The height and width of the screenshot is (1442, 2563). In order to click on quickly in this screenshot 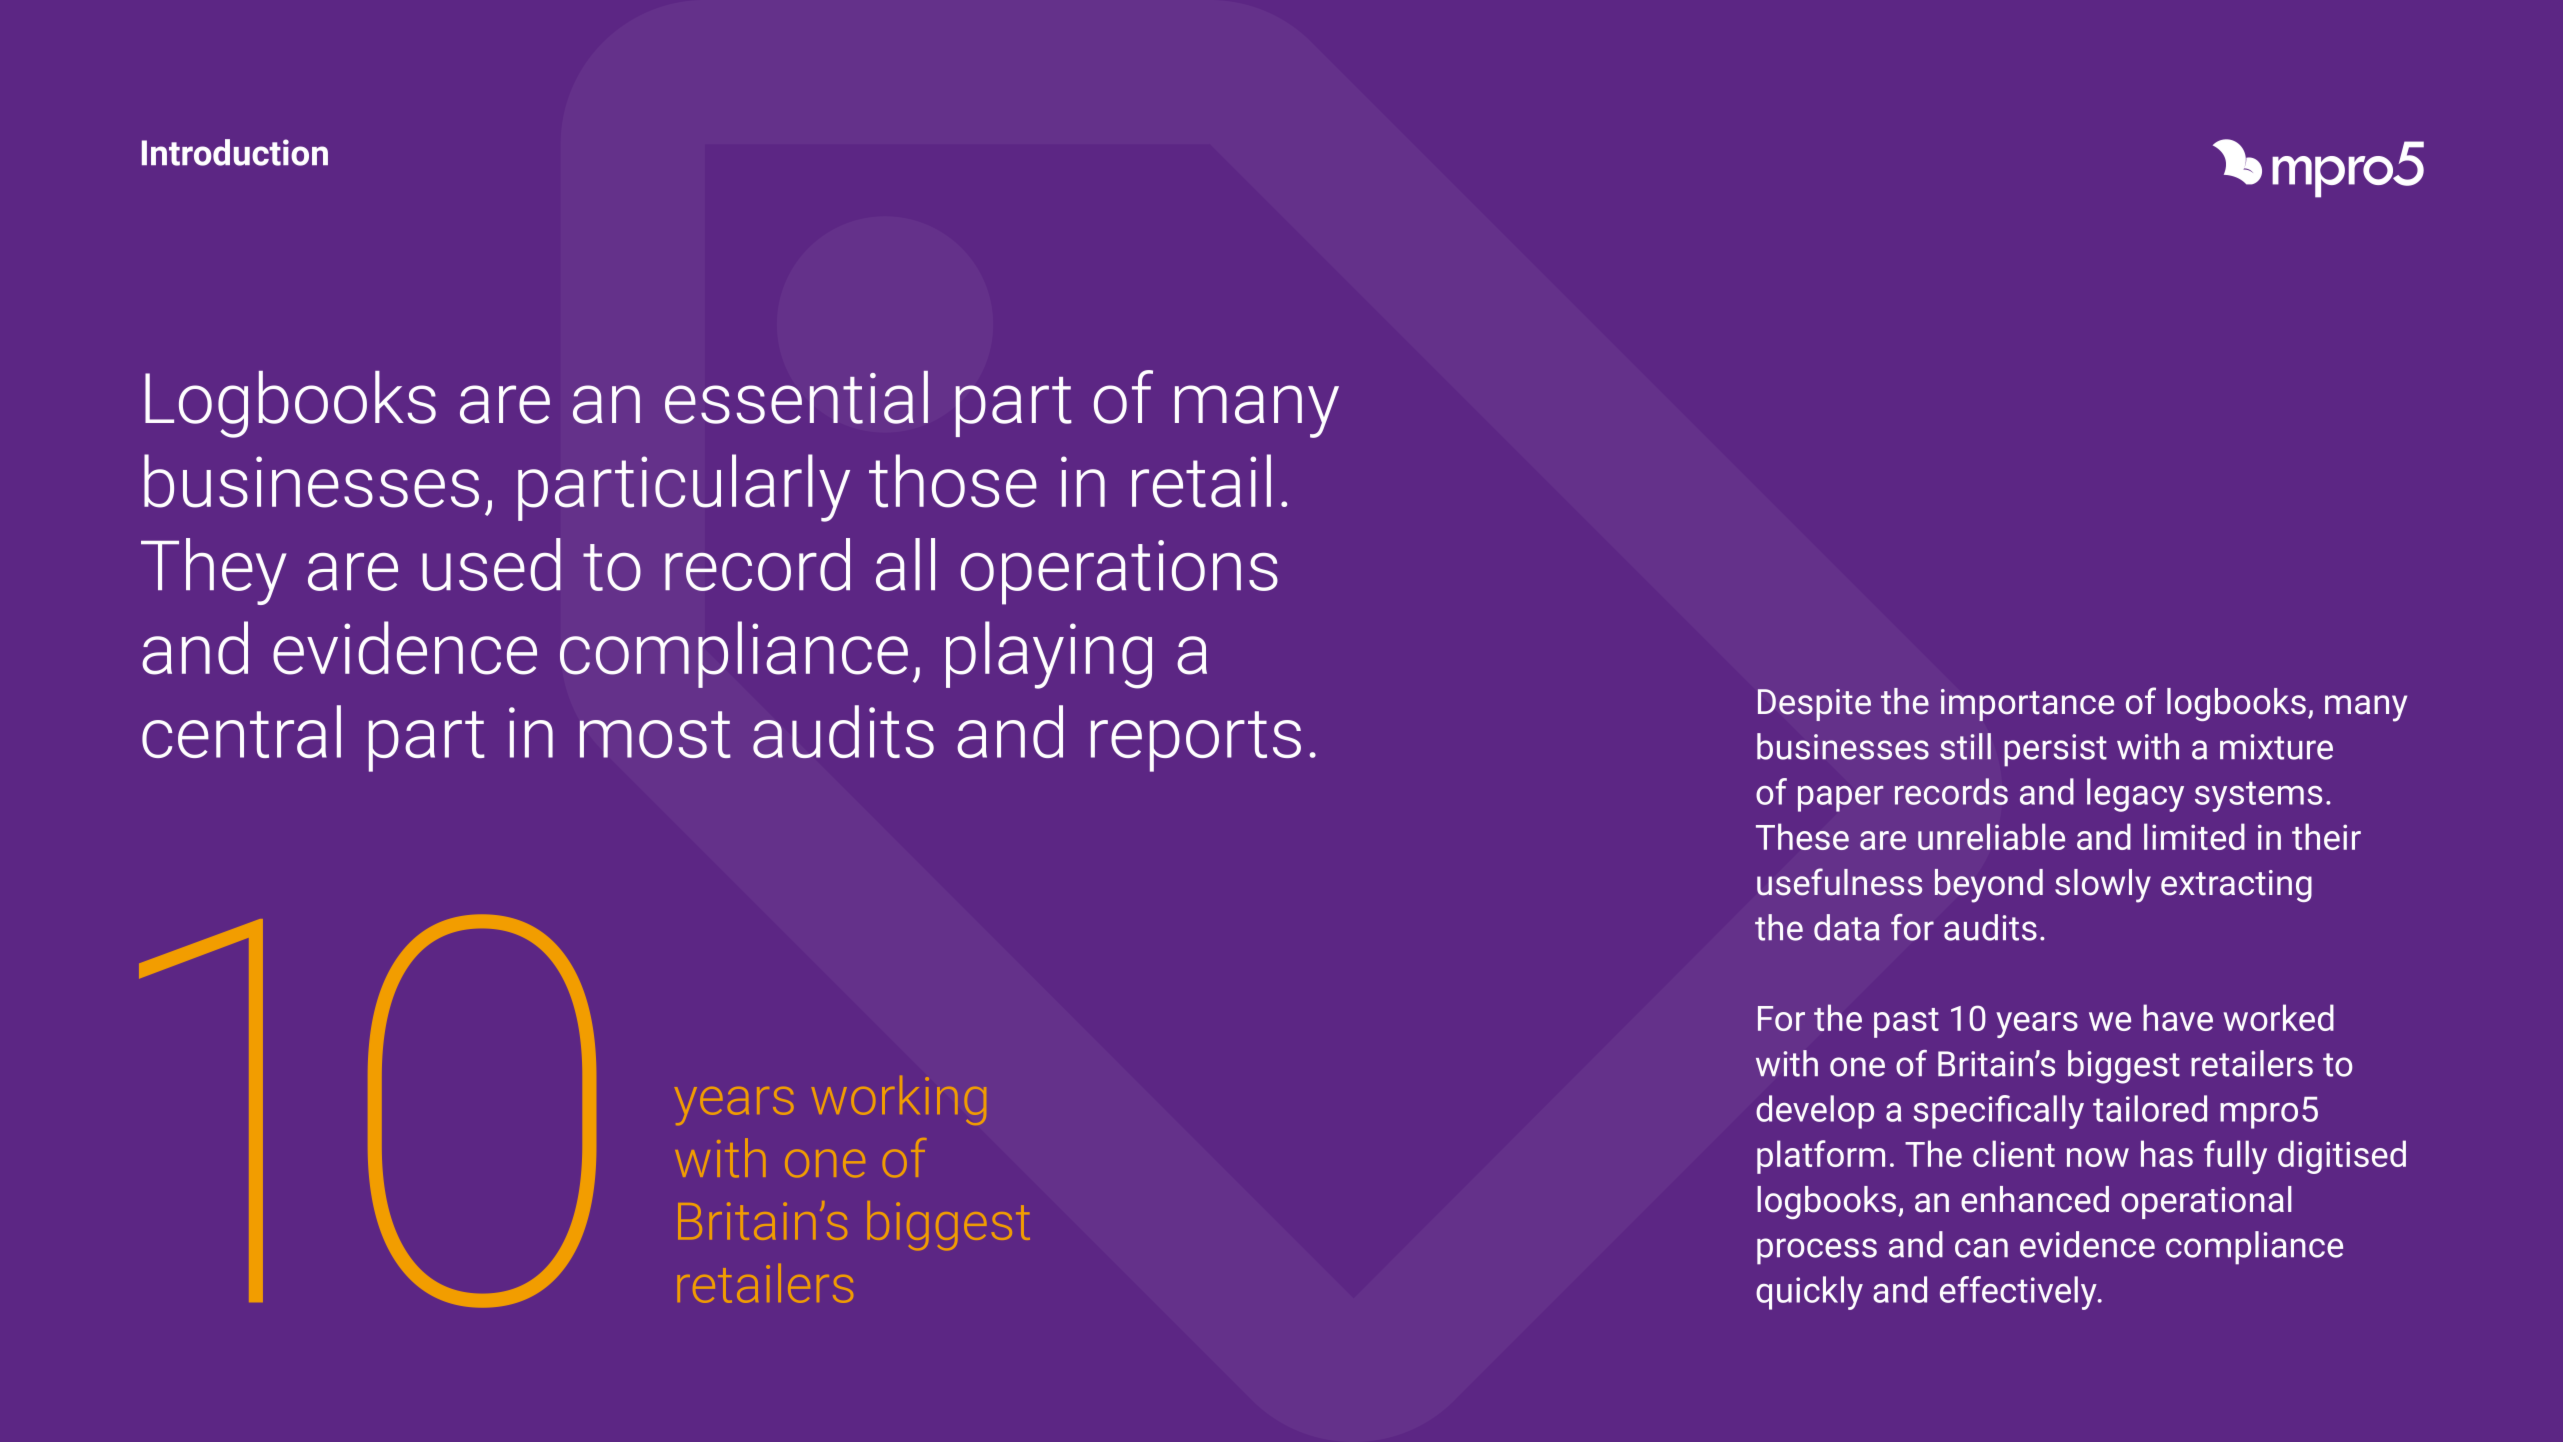, I will do `click(1809, 1293)`.
